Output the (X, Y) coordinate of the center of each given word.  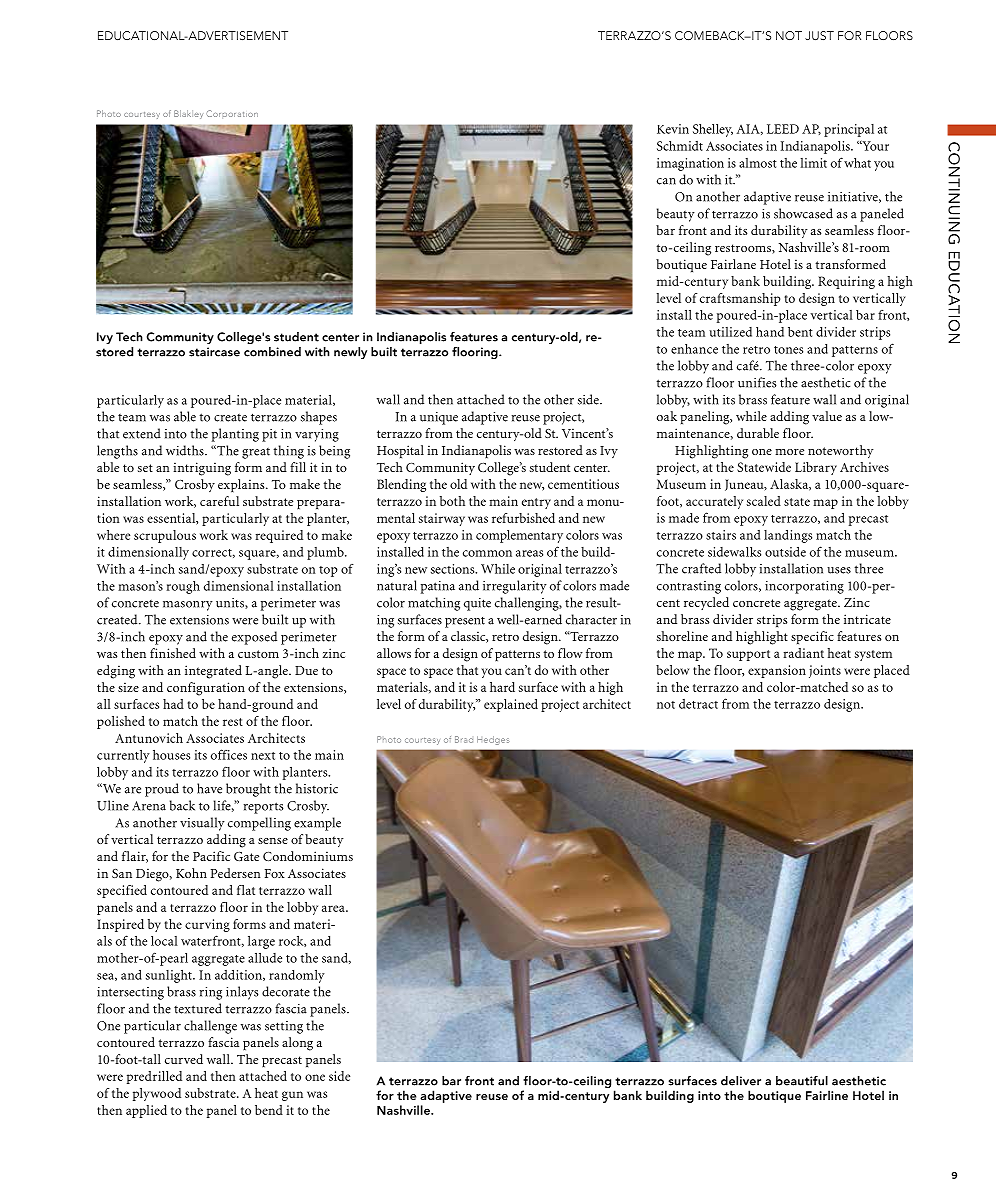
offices (229, 754)
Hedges (493, 740)
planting (235, 435)
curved (184, 1059)
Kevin (673, 129)
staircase (214, 352)
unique (439, 418)
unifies (757, 382)
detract (698, 704)
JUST (819, 35)
